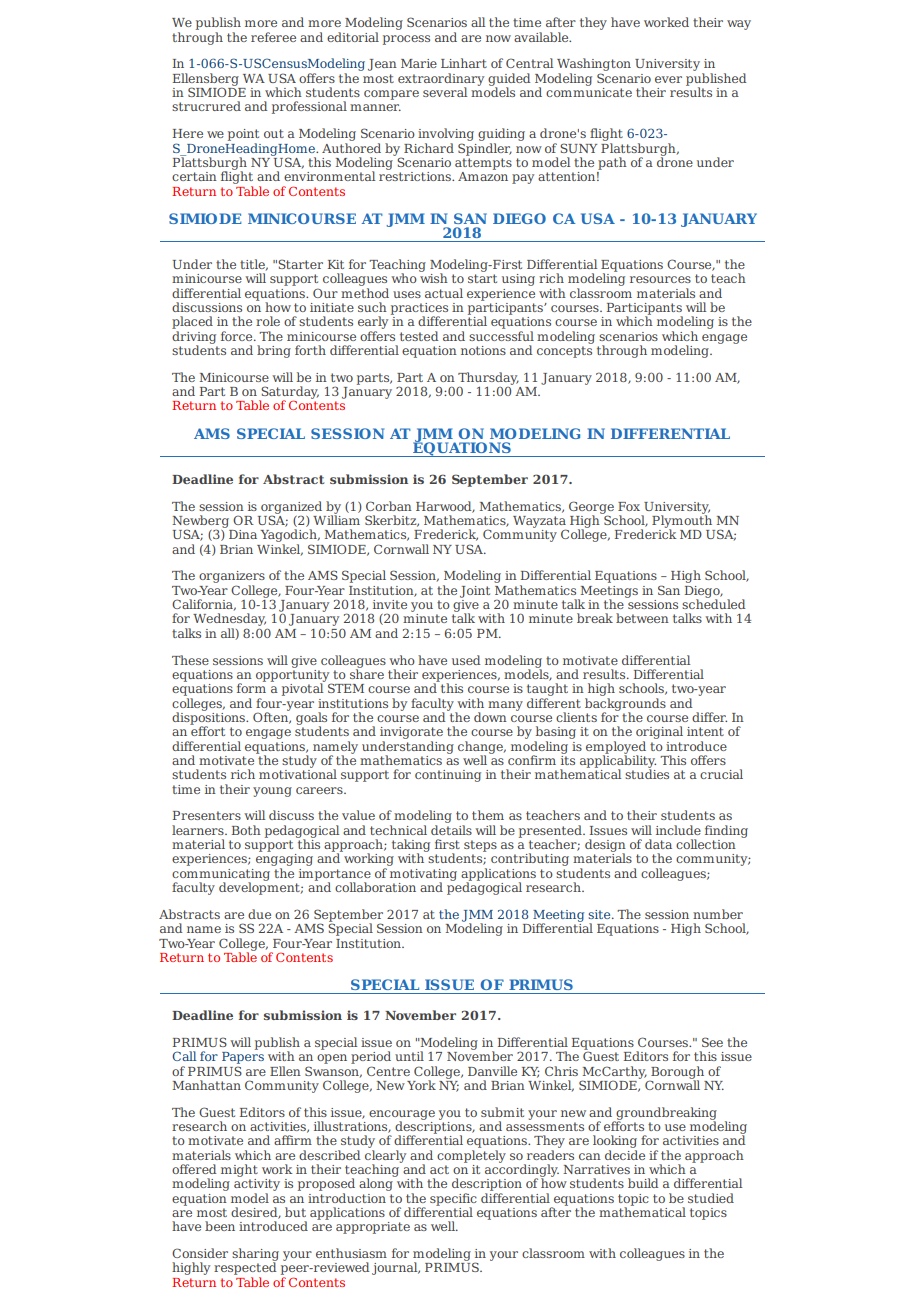  I want to click on organized, so click(291, 508).
